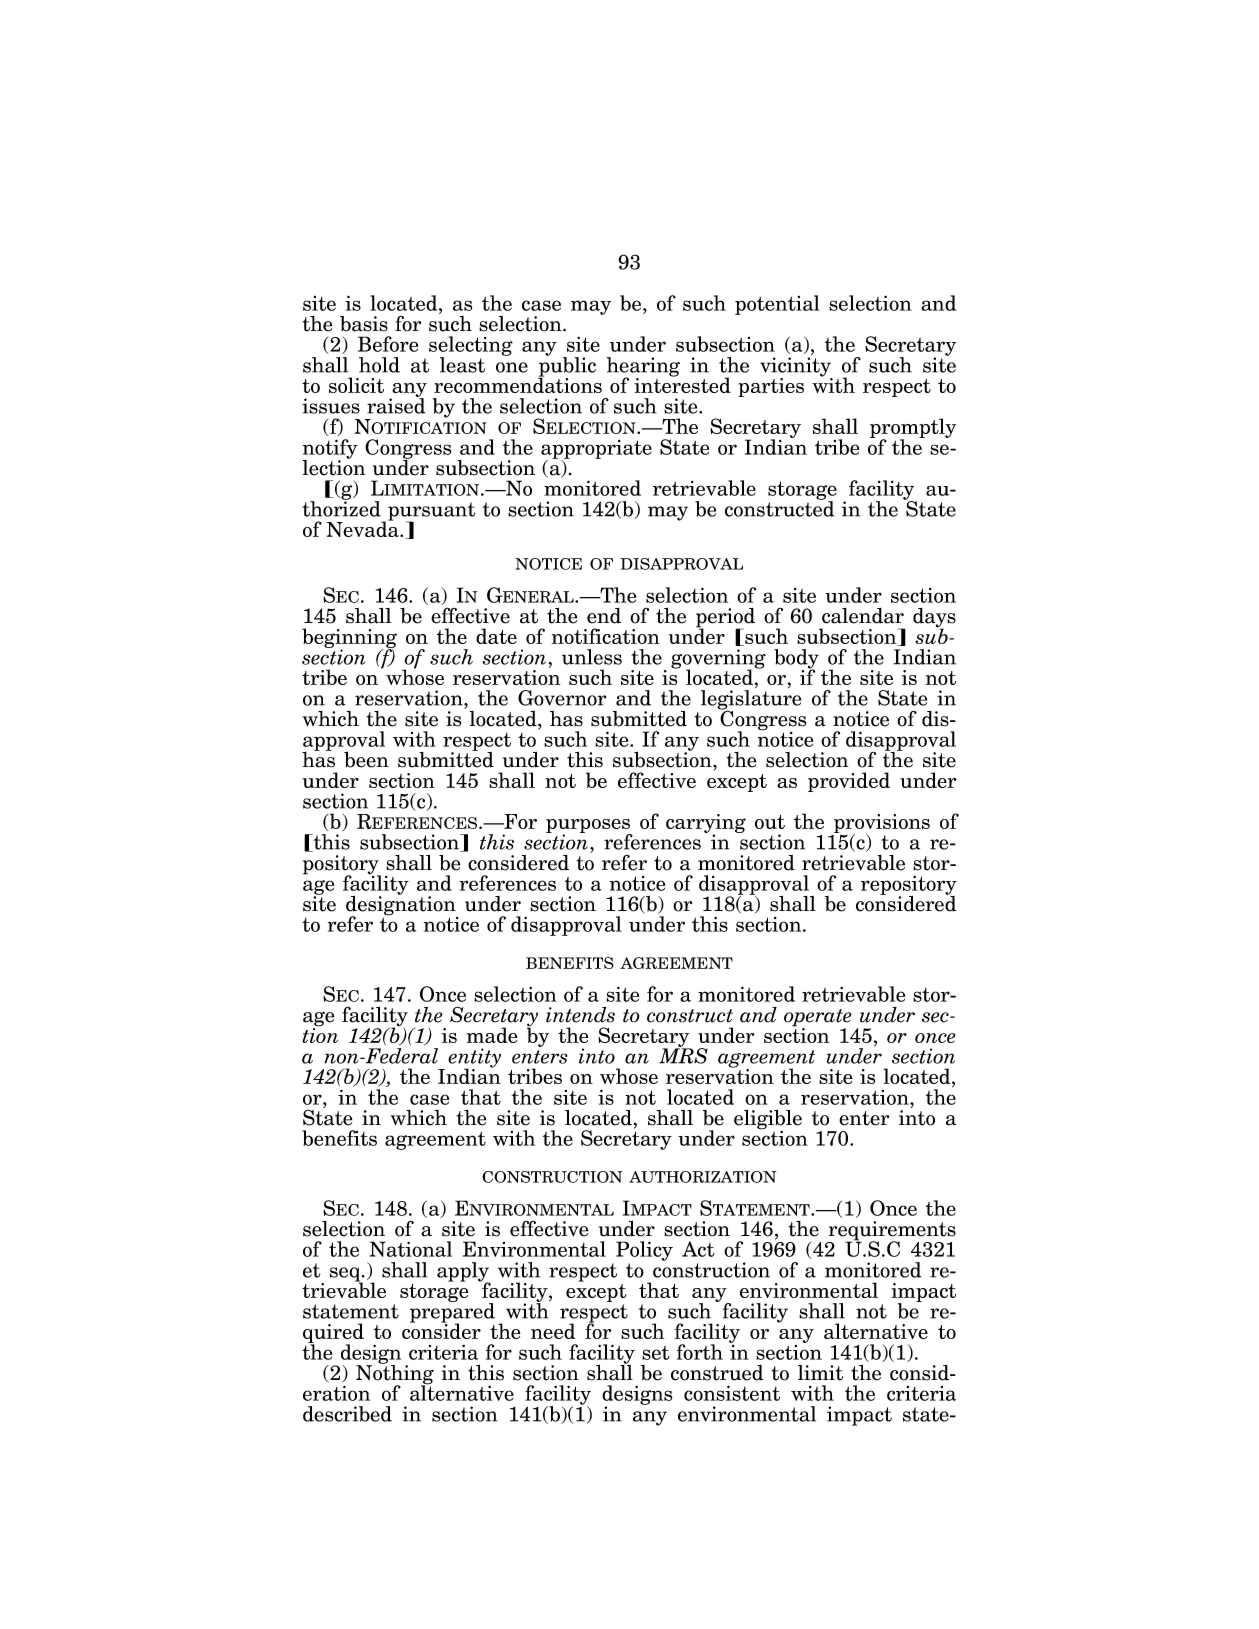 This screenshot has height=1629, width=1259. I want to click on entity, so click(474, 1059).
